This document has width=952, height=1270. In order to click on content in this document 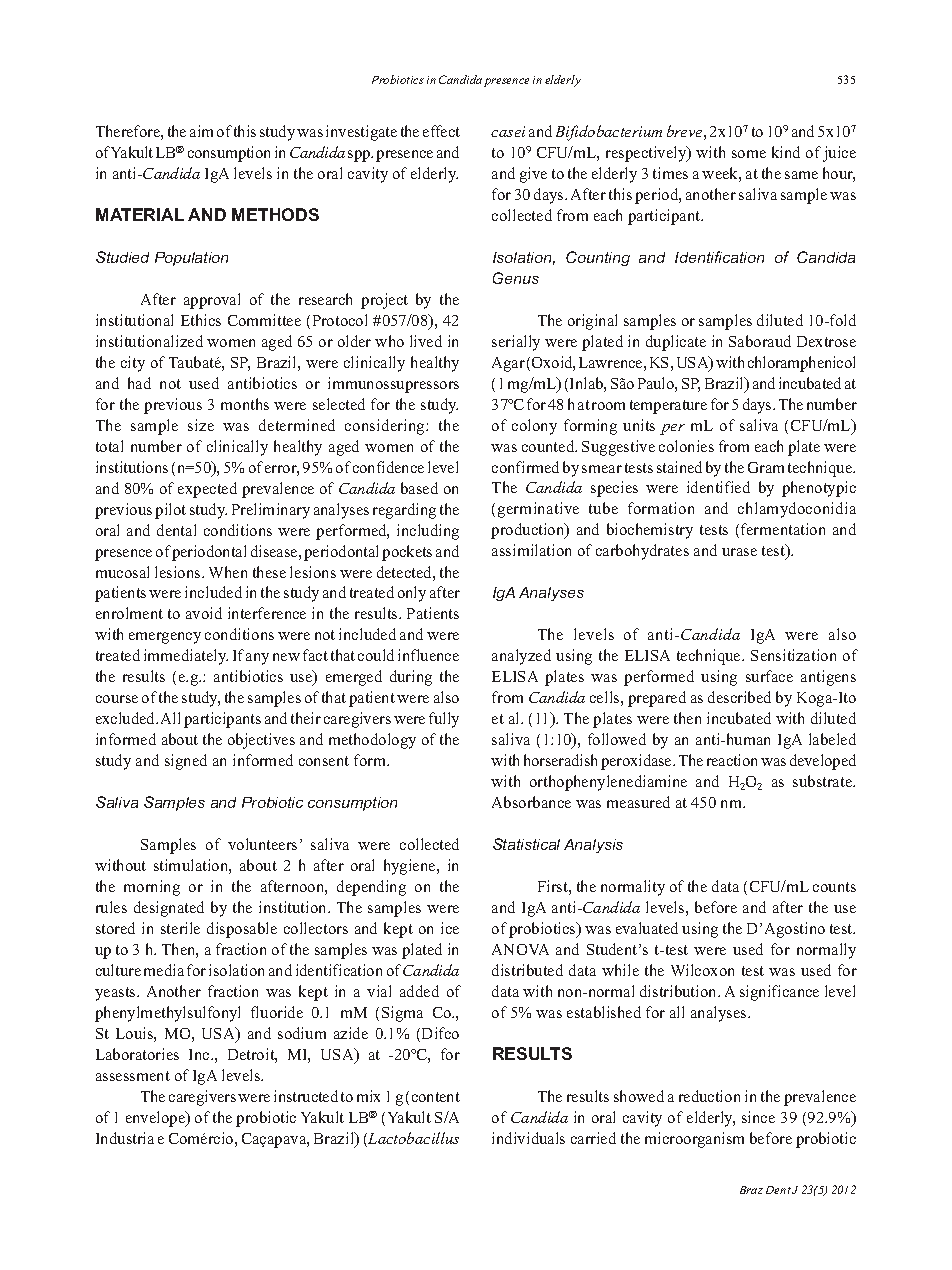, I will do `click(436, 1097)`.
